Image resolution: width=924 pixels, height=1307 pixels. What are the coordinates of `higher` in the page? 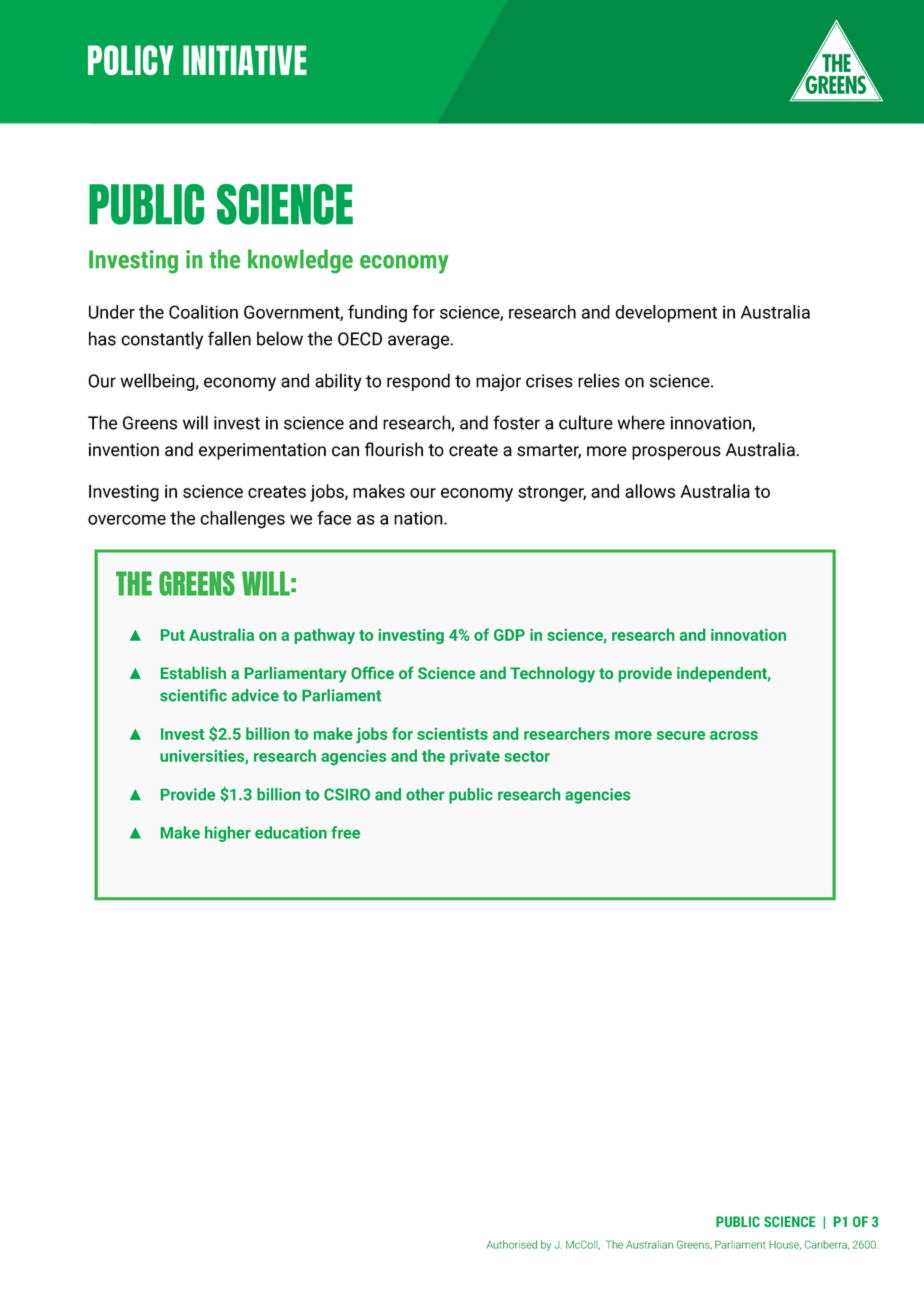 It's located at (228, 834).
